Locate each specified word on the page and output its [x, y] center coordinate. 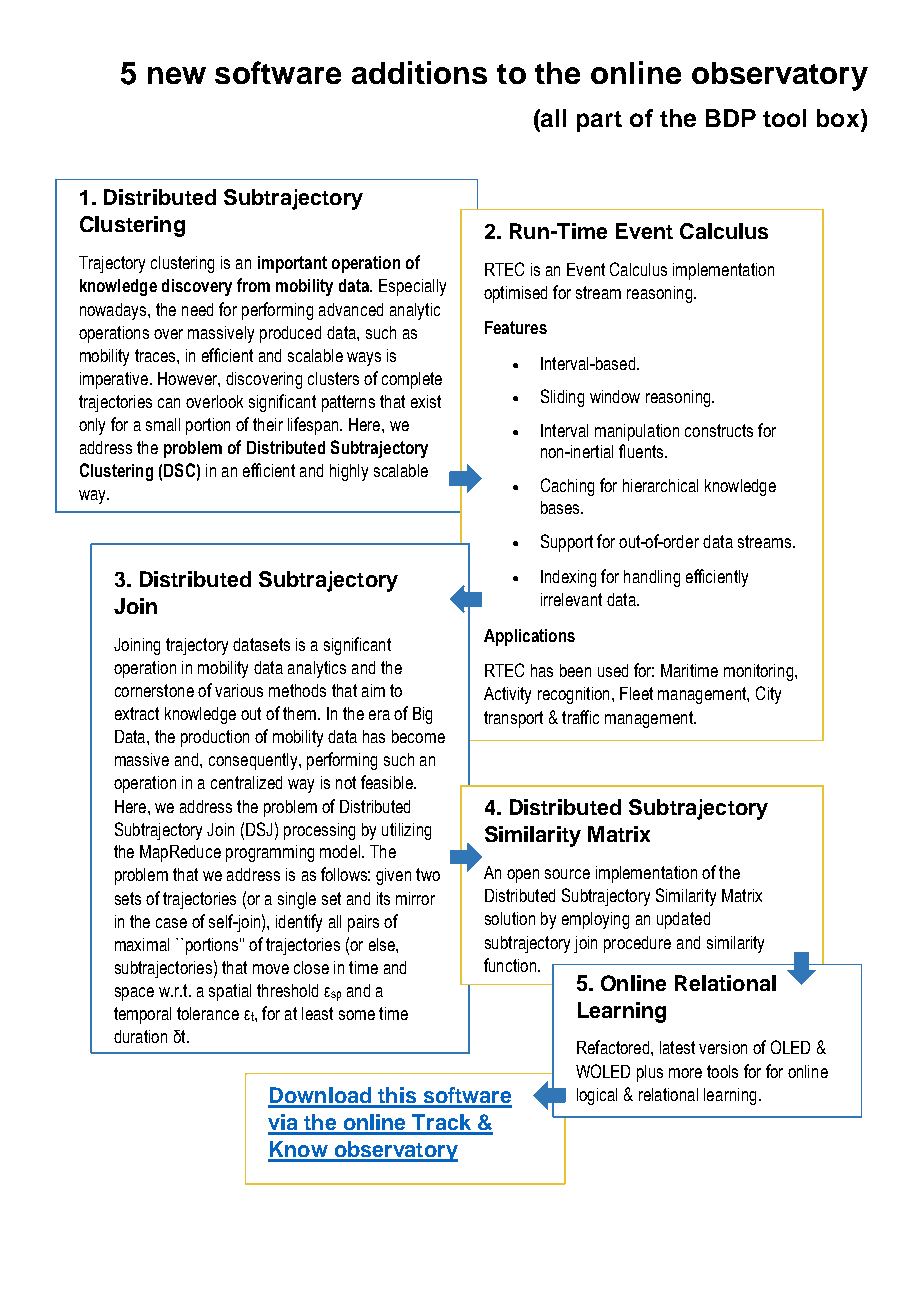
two [428, 874]
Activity [507, 695]
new [177, 75]
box [839, 118]
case [171, 923]
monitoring [760, 672]
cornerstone [154, 690]
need [197, 309]
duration [140, 1036]
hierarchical [660, 485]
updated [683, 920]
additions [419, 72]
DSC [179, 470]
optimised [515, 294]
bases [561, 507]
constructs [719, 430]
